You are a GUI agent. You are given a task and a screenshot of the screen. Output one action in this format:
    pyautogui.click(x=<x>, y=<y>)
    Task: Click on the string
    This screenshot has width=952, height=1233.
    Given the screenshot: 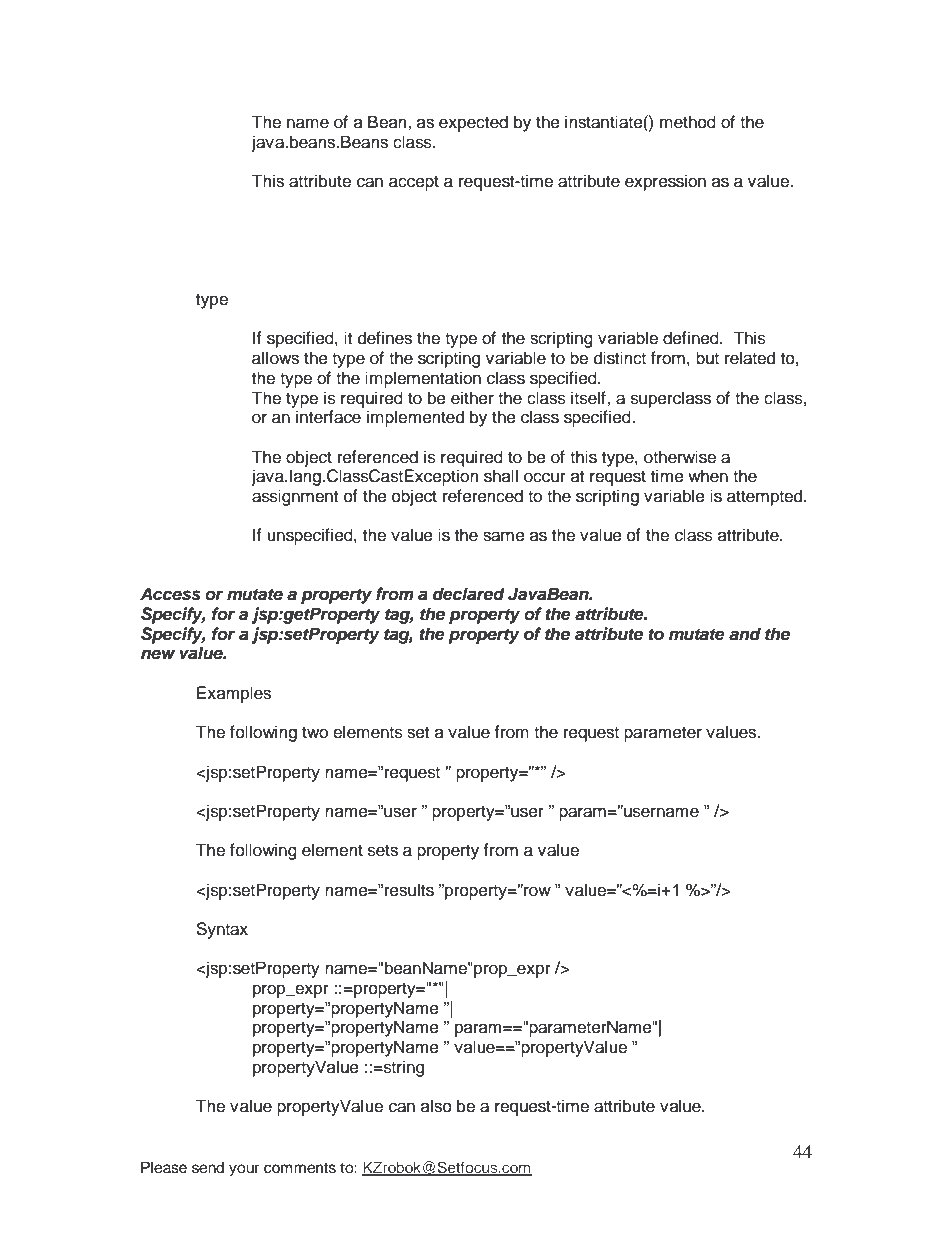 What is the action you would take?
    pyautogui.click(x=403, y=1068)
